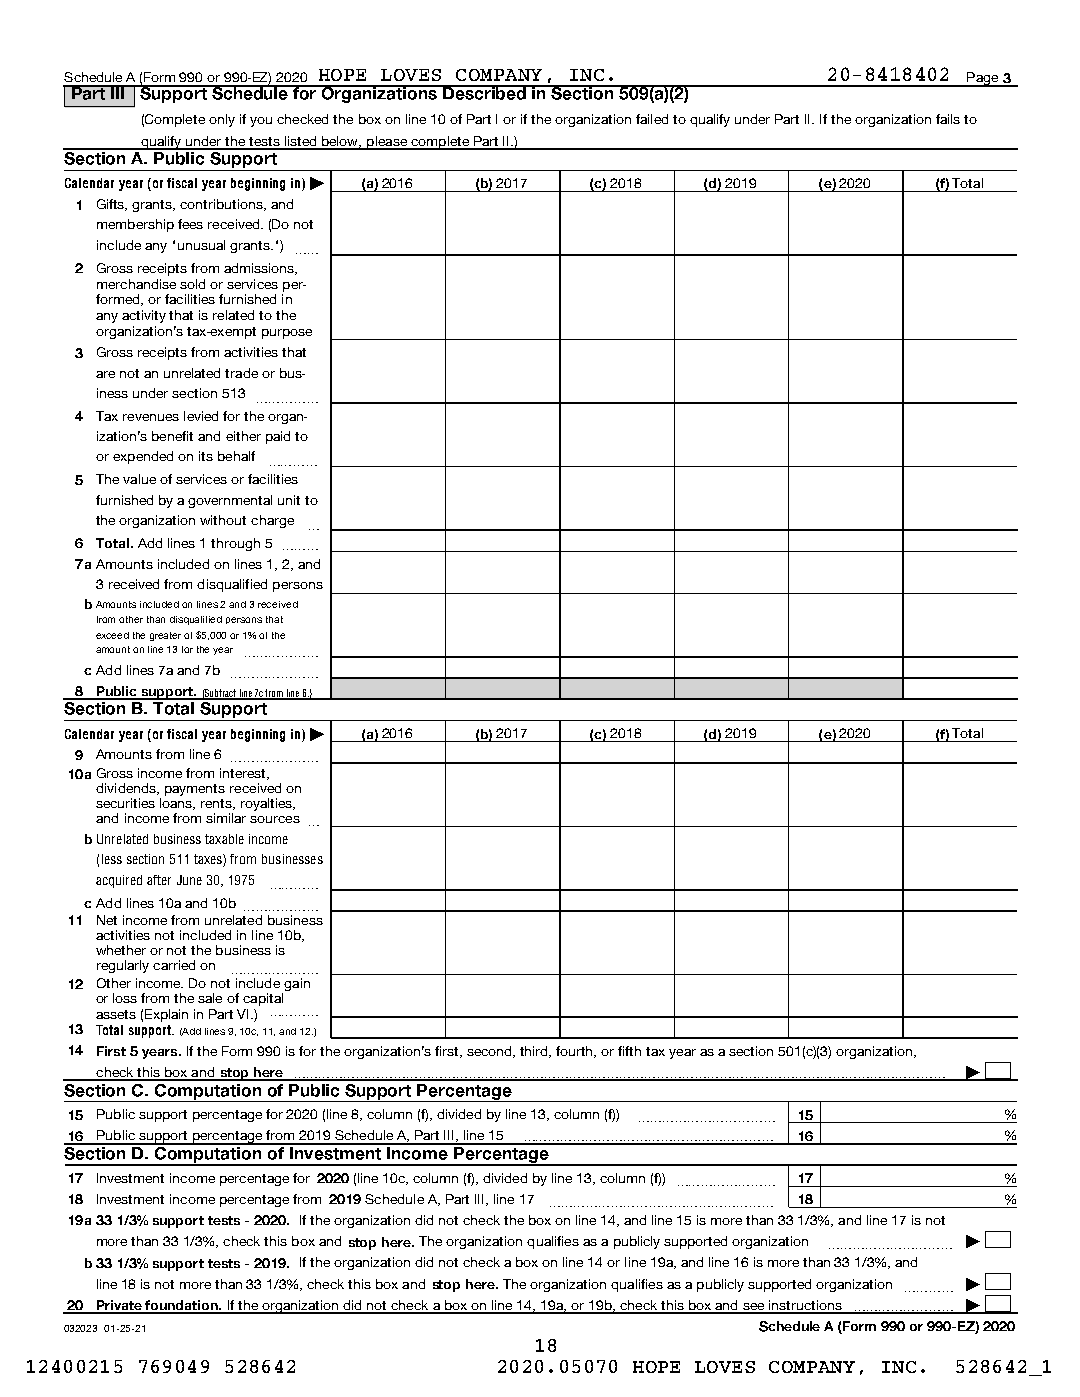 The height and width of the screenshot is (1397, 1080). I want to click on fifth, so click(629, 1051).
